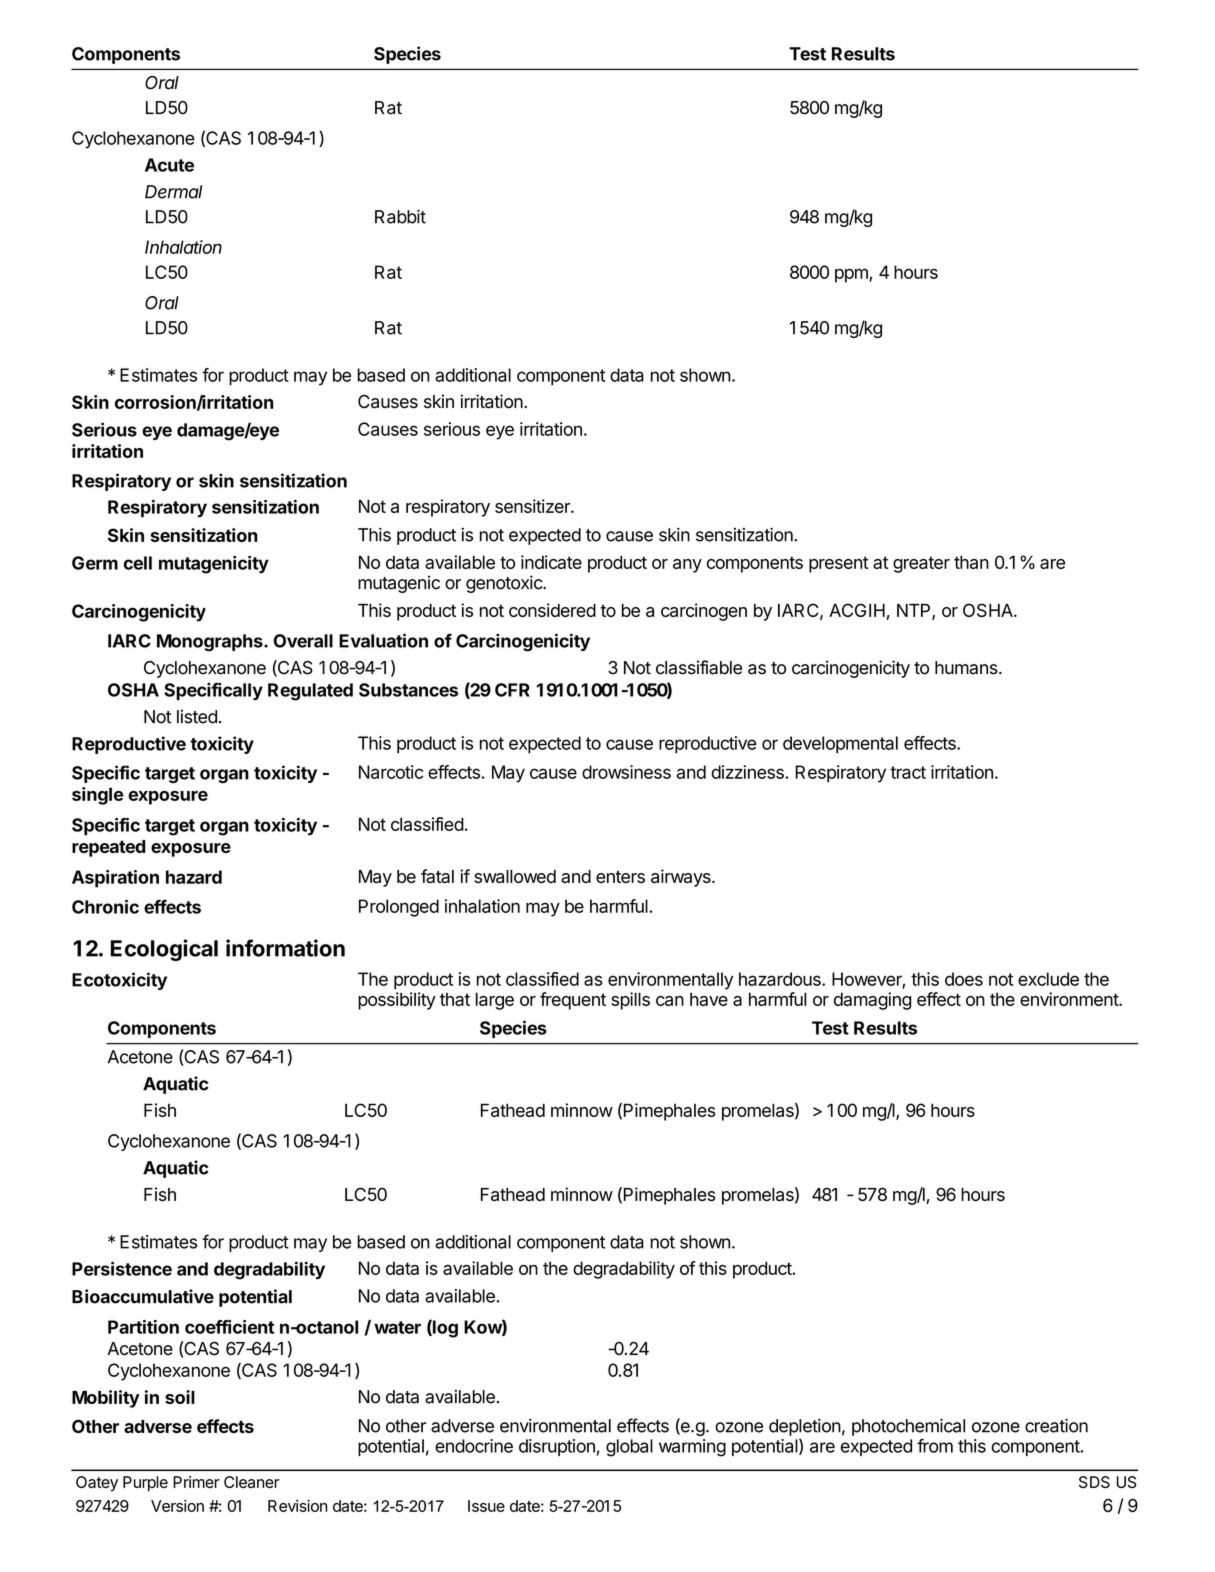 This screenshot has width=1215, height=1572. I want to click on Primer, so click(196, 1482).
